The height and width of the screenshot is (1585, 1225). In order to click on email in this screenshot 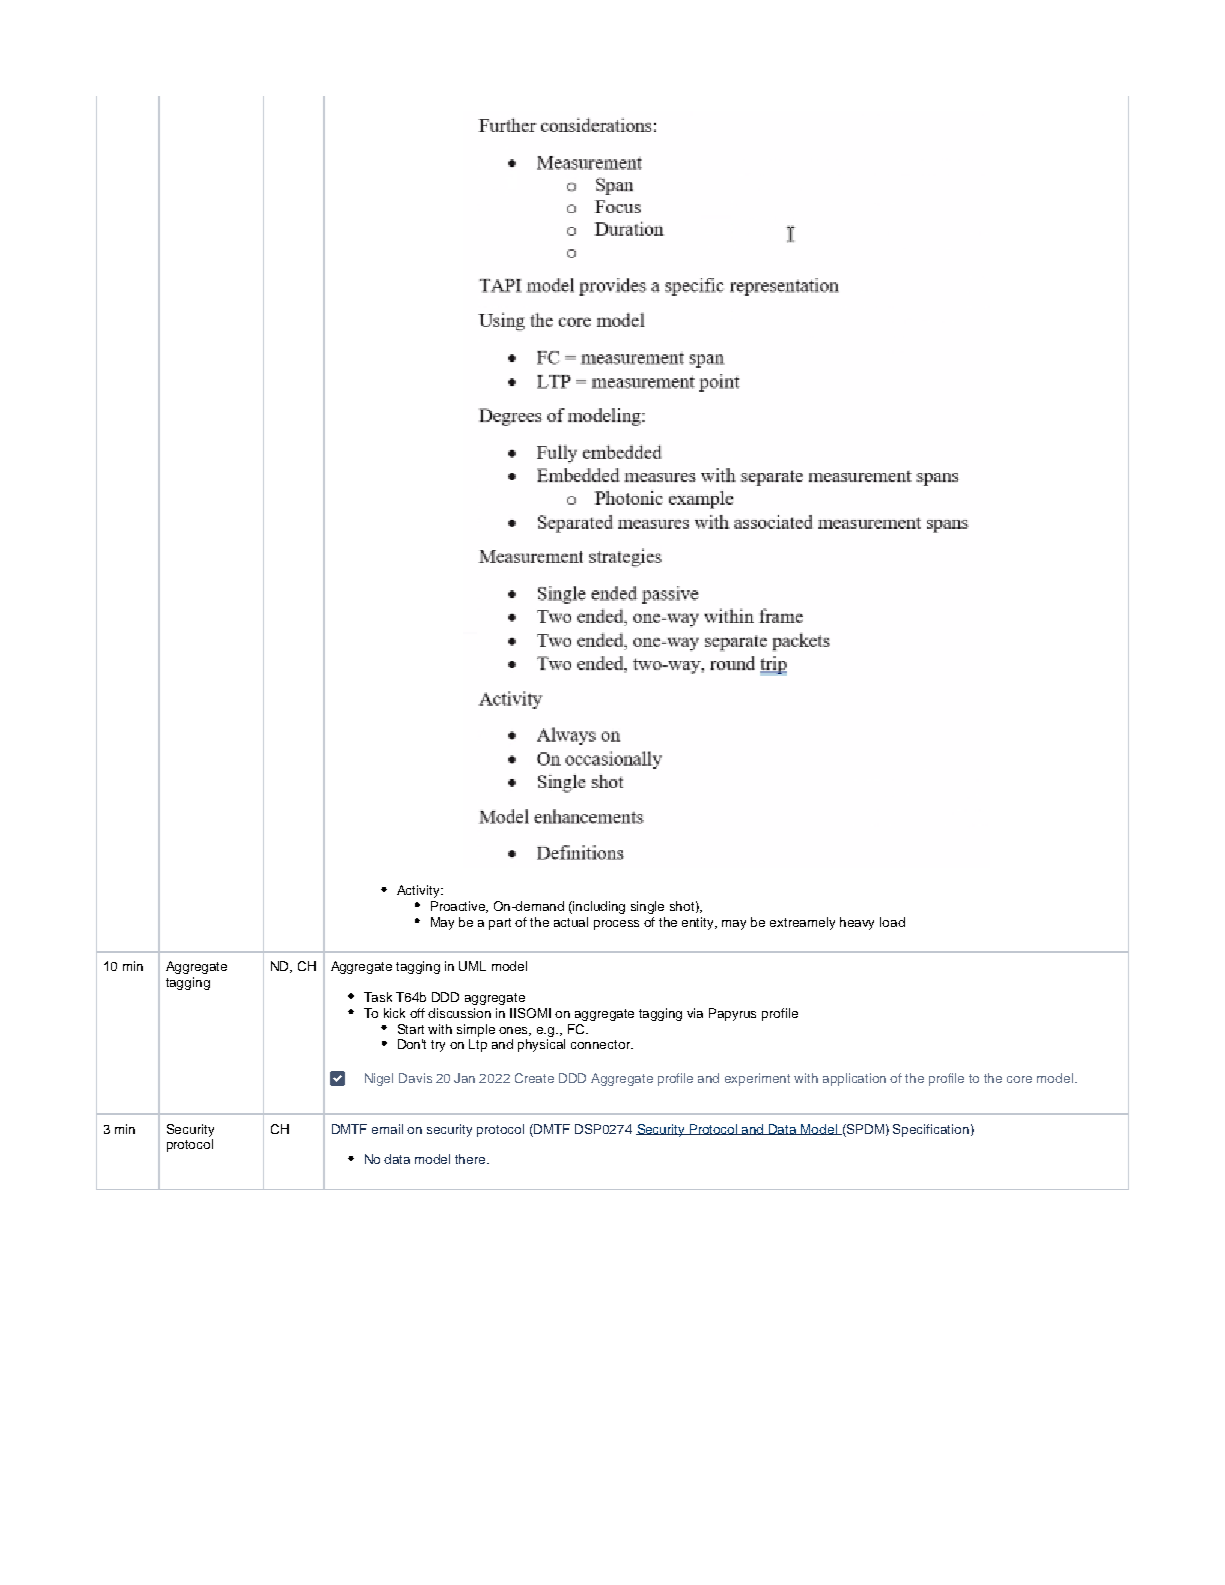, I will do `click(387, 1129)`.
